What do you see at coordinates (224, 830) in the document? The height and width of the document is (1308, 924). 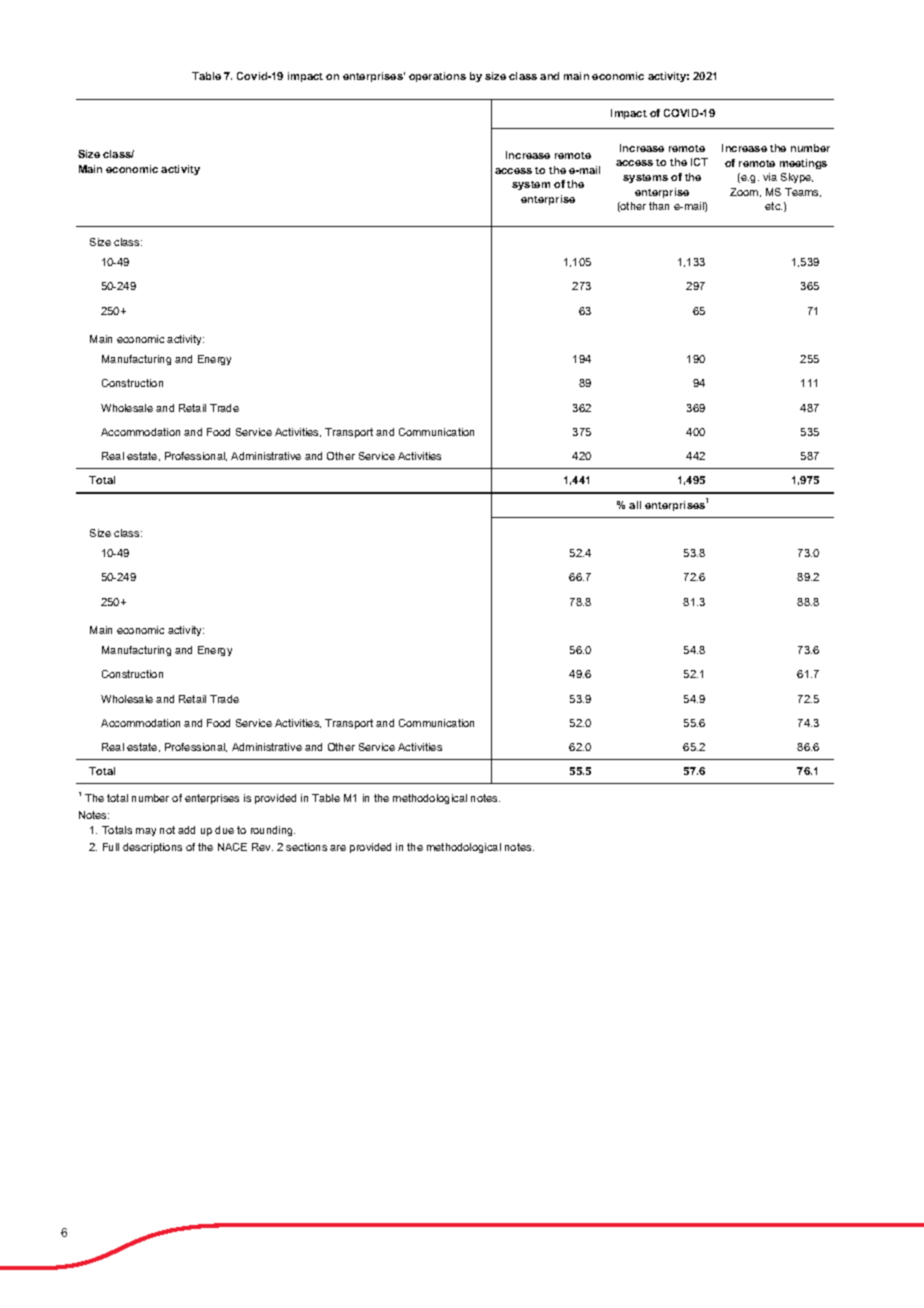 I see `due` at bounding box center [224, 830].
